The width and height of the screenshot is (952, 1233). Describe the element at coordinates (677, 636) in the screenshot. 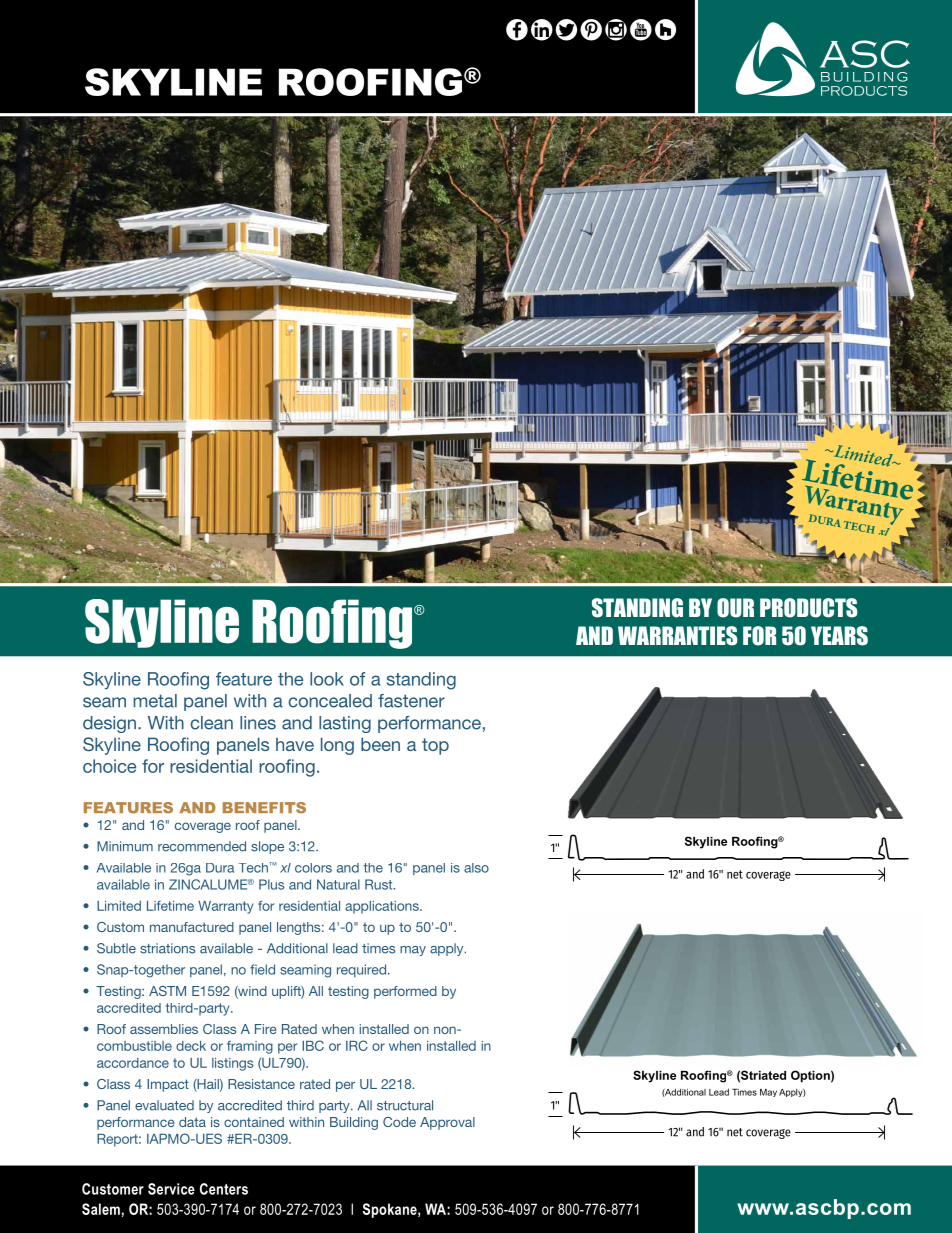

I see `WARRANTIES` at that location.
